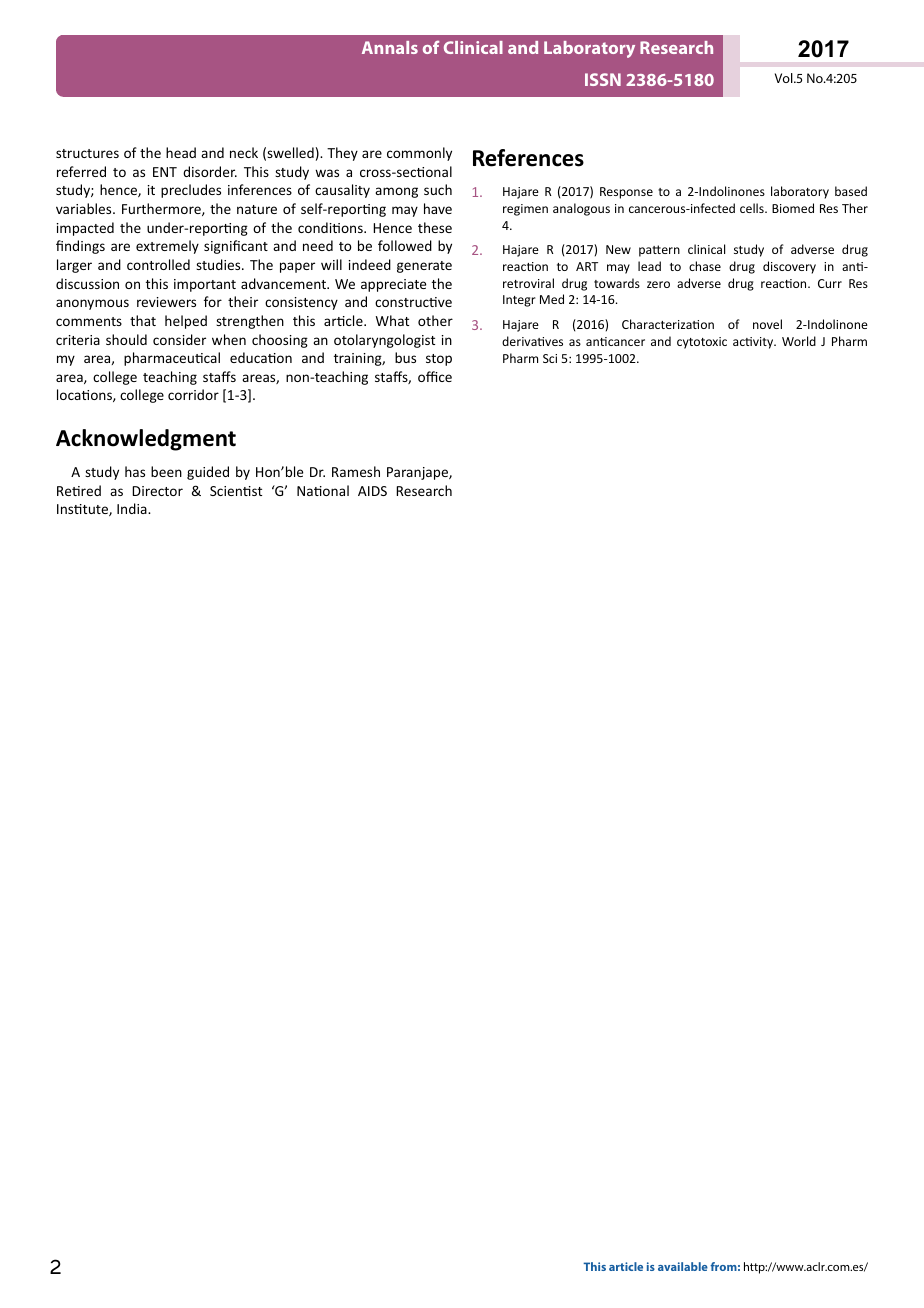 Image resolution: width=924 pixels, height=1308 pixels. I want to click on Ramesh, so click(356, 471).
